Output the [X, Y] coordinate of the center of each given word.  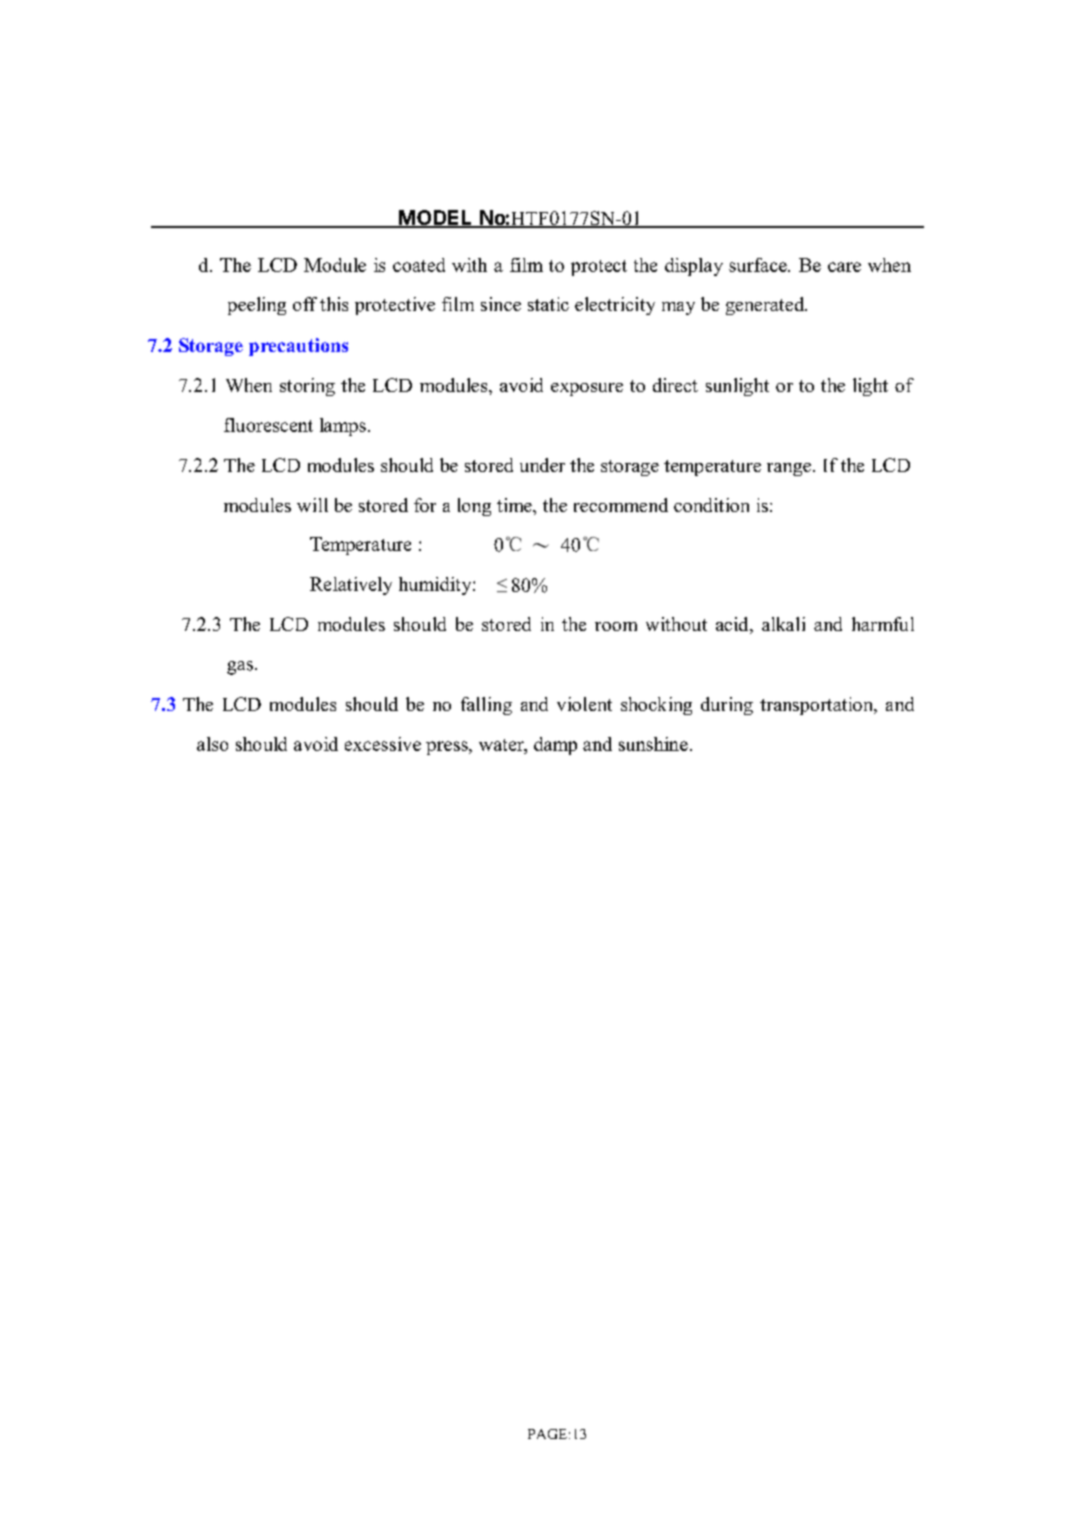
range [789, 469]
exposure [587, 389]
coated [419, 265]
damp [555, 746]
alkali [783, 624]
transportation [818, 706]
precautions [298, 347]
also [212, 744]
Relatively [351, 586]
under [542, 465]
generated [766, 306]
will [312, 505]
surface [759, 265]
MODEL [435, 219]
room [616, 626]
